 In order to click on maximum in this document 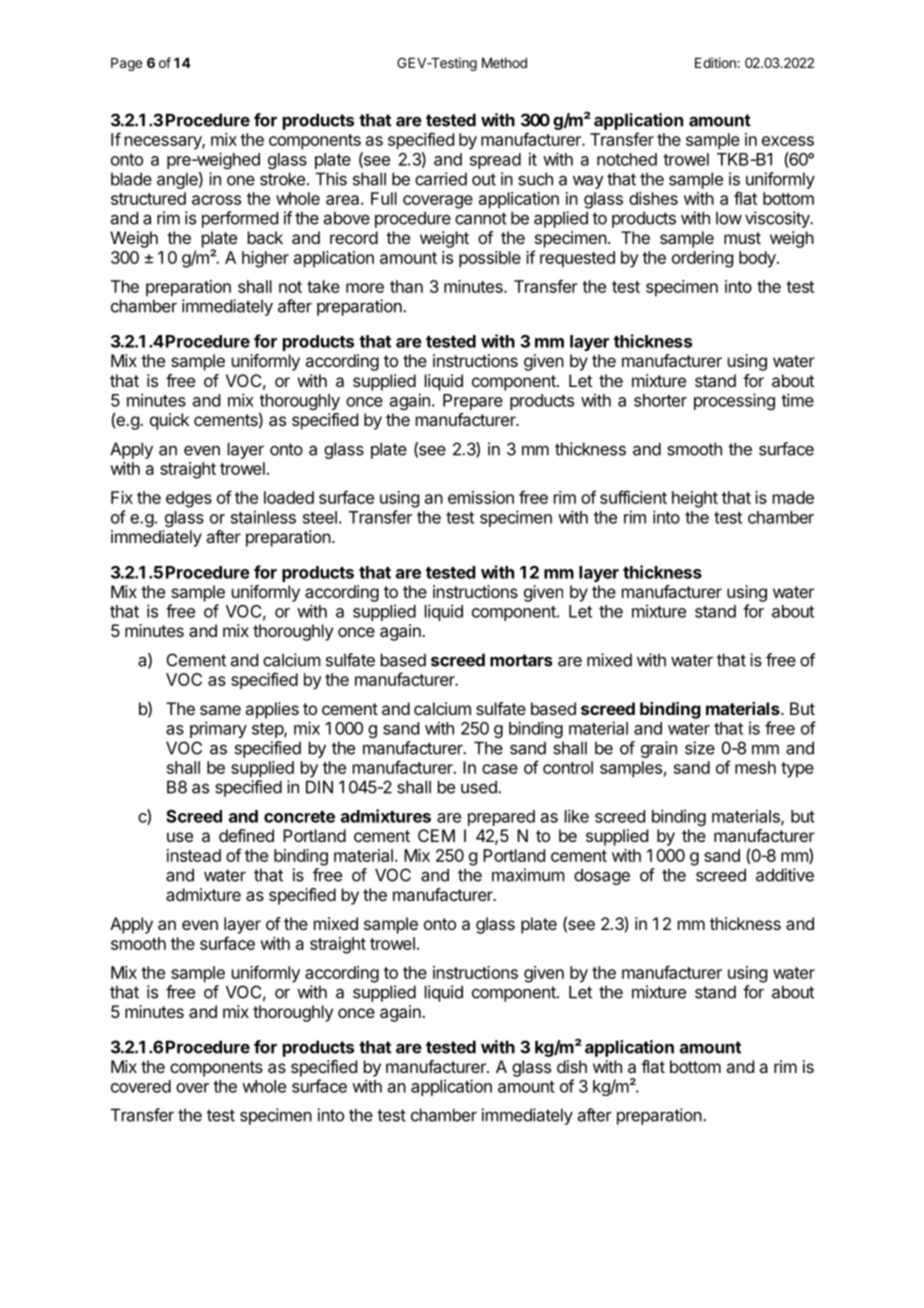, I will do `click(528, 875)`.
